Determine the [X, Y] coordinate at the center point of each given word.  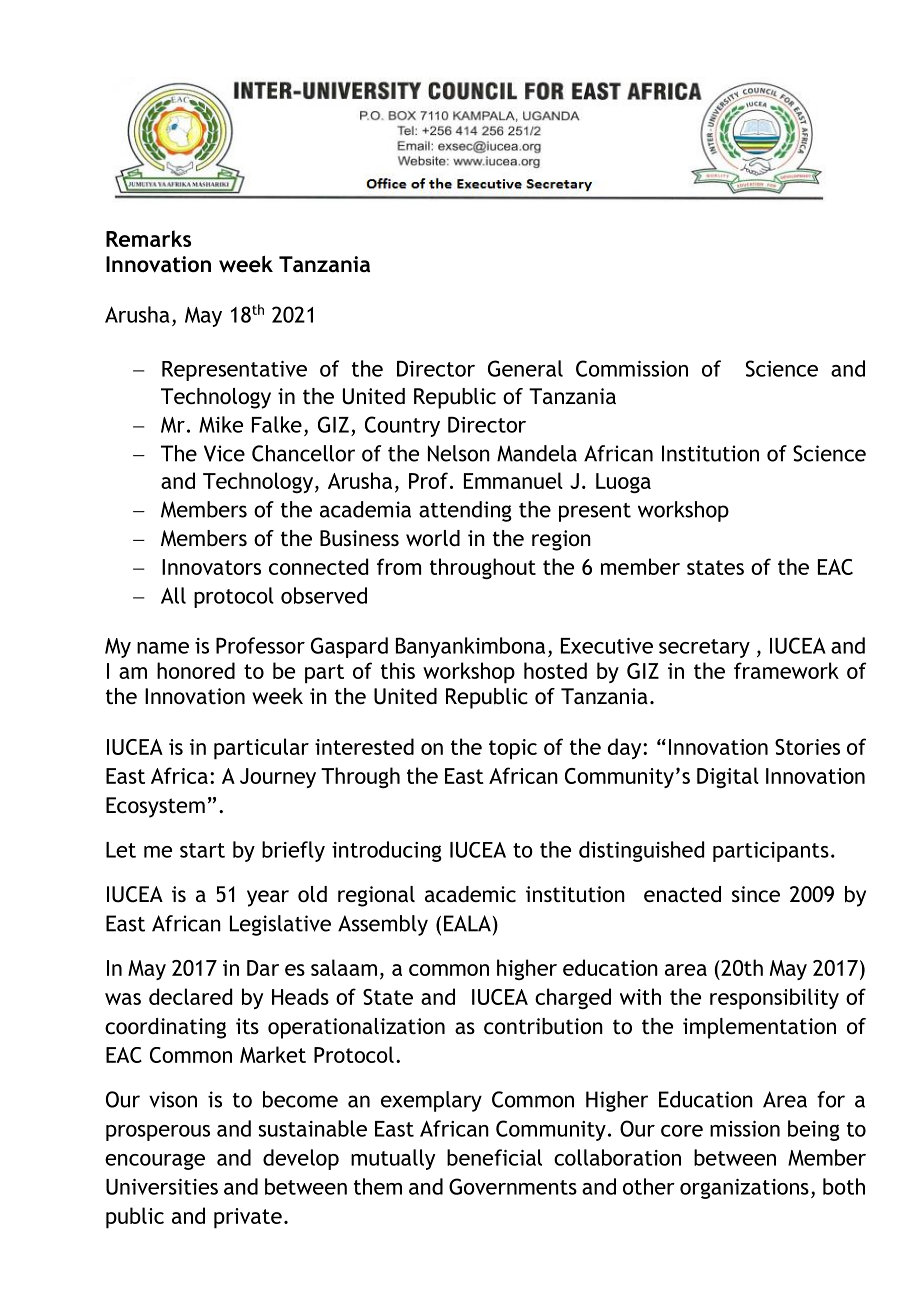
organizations [744, 1189]
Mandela [537, 453]
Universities [162, 1187]
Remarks [148, 238]
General [525, 368]
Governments [513, 1186]
